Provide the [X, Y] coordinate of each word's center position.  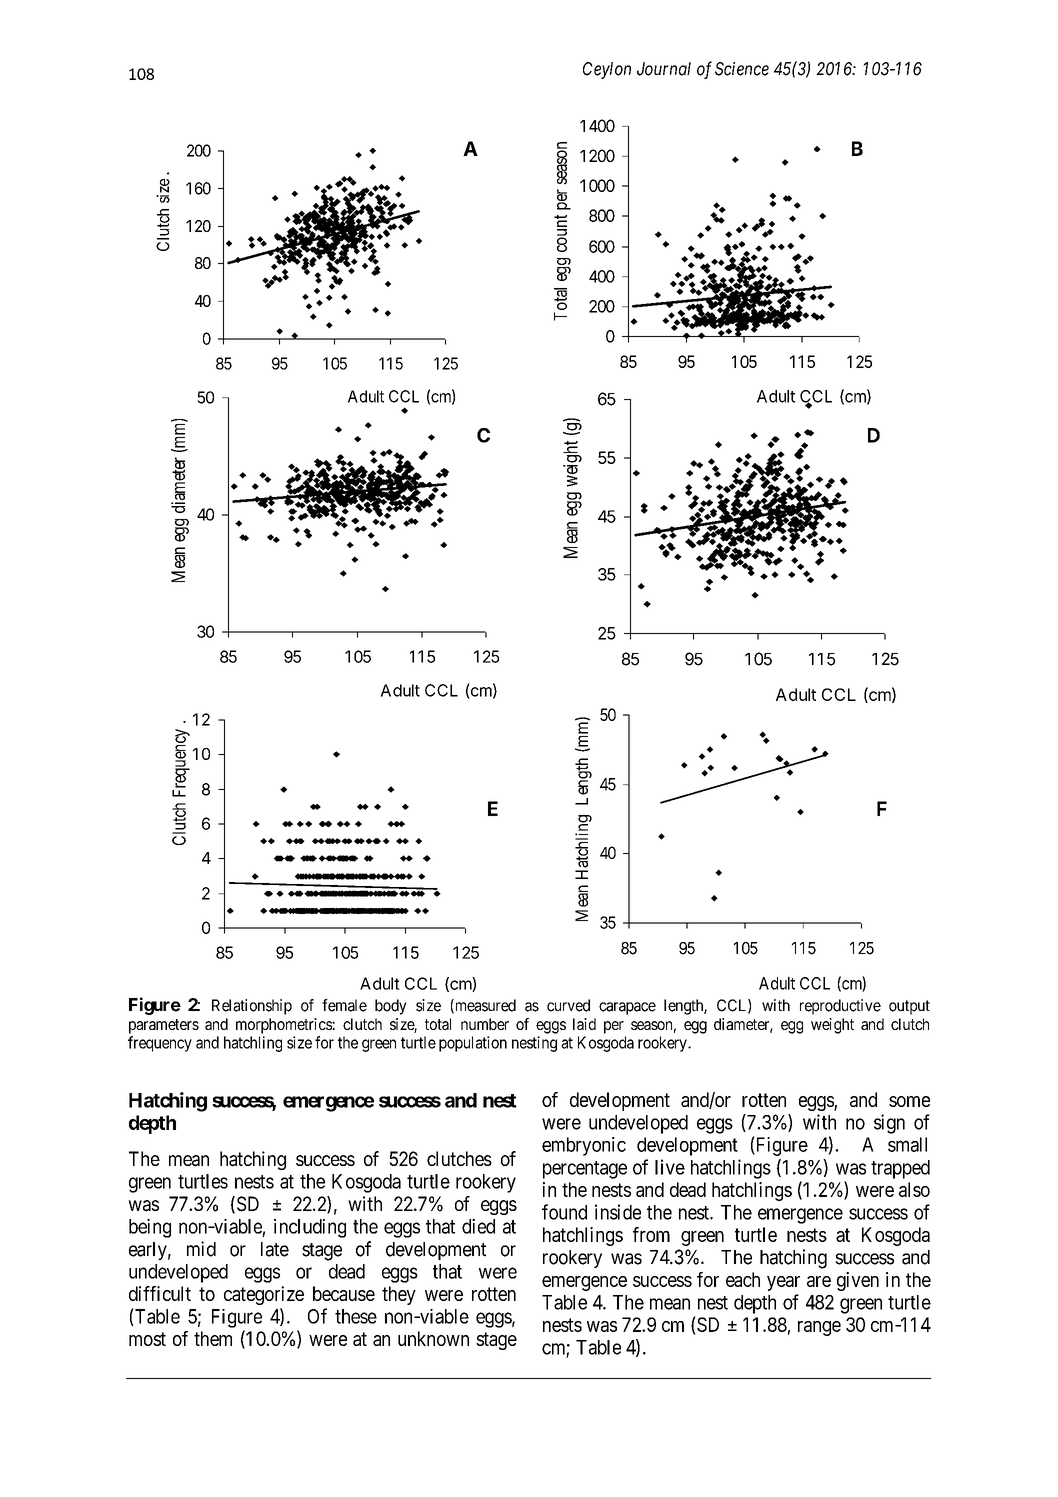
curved [568, 1005]
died [478, 1226]
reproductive [840, 1007]
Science [742, 69]
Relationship [252, 1007]
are [819, 1281]
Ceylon [607, 70]
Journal [664, 69]
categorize [264, 1295]
